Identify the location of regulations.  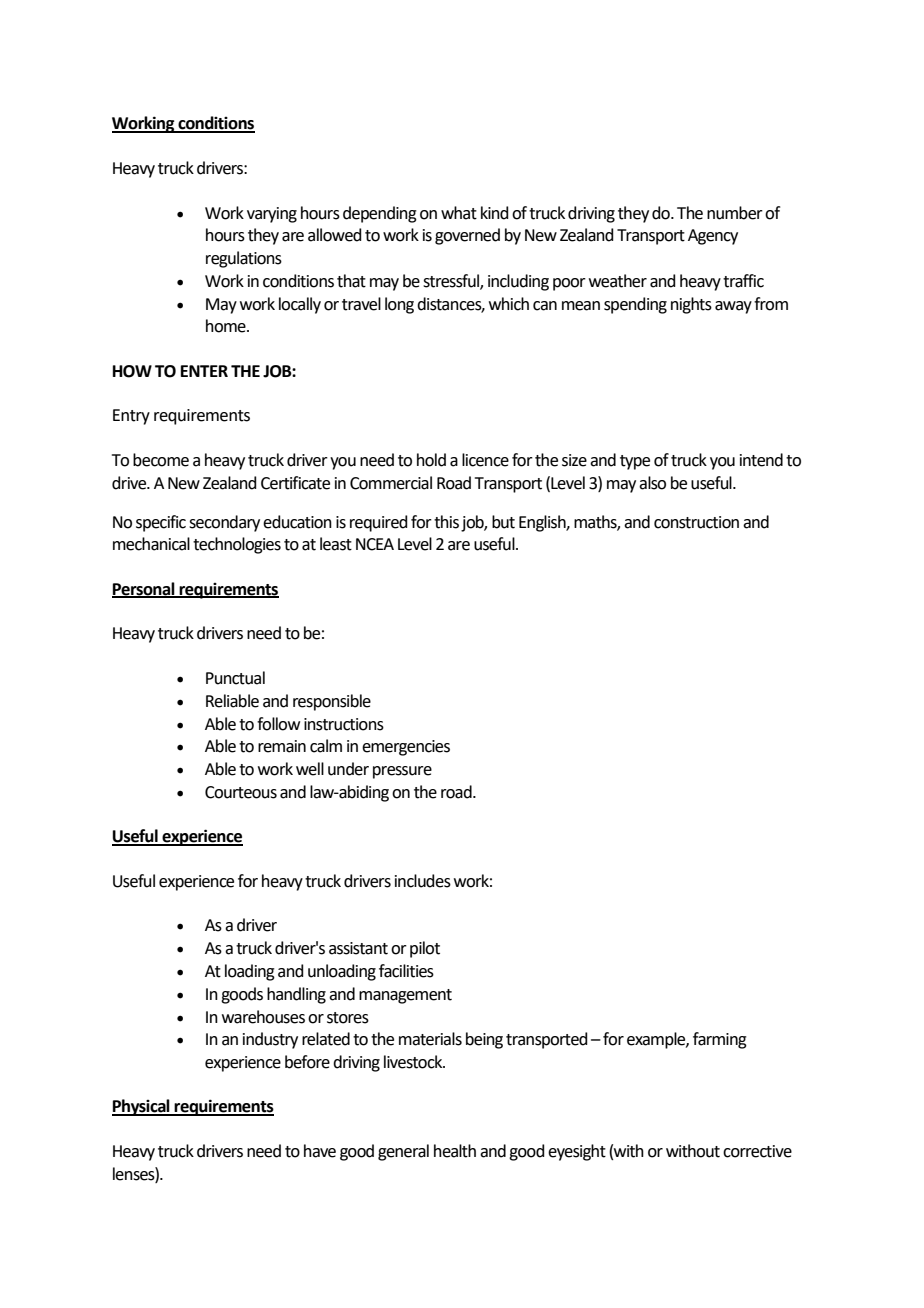
(244, 259).
